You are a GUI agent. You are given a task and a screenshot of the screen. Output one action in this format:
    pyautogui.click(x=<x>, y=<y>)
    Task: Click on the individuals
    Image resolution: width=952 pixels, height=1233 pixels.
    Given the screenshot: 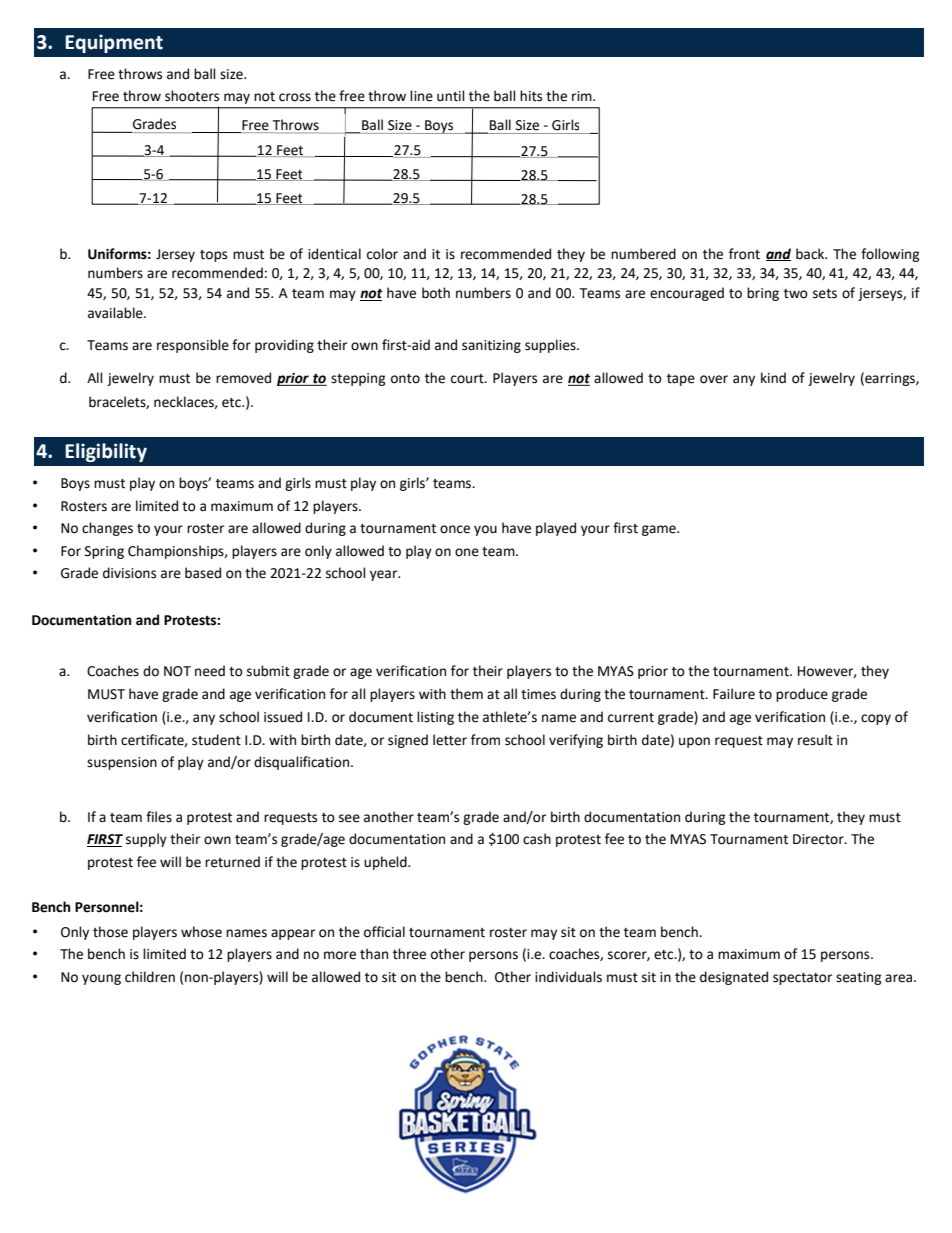 What is the action you would take?
    pyautogui.click(x=568, y=977)
